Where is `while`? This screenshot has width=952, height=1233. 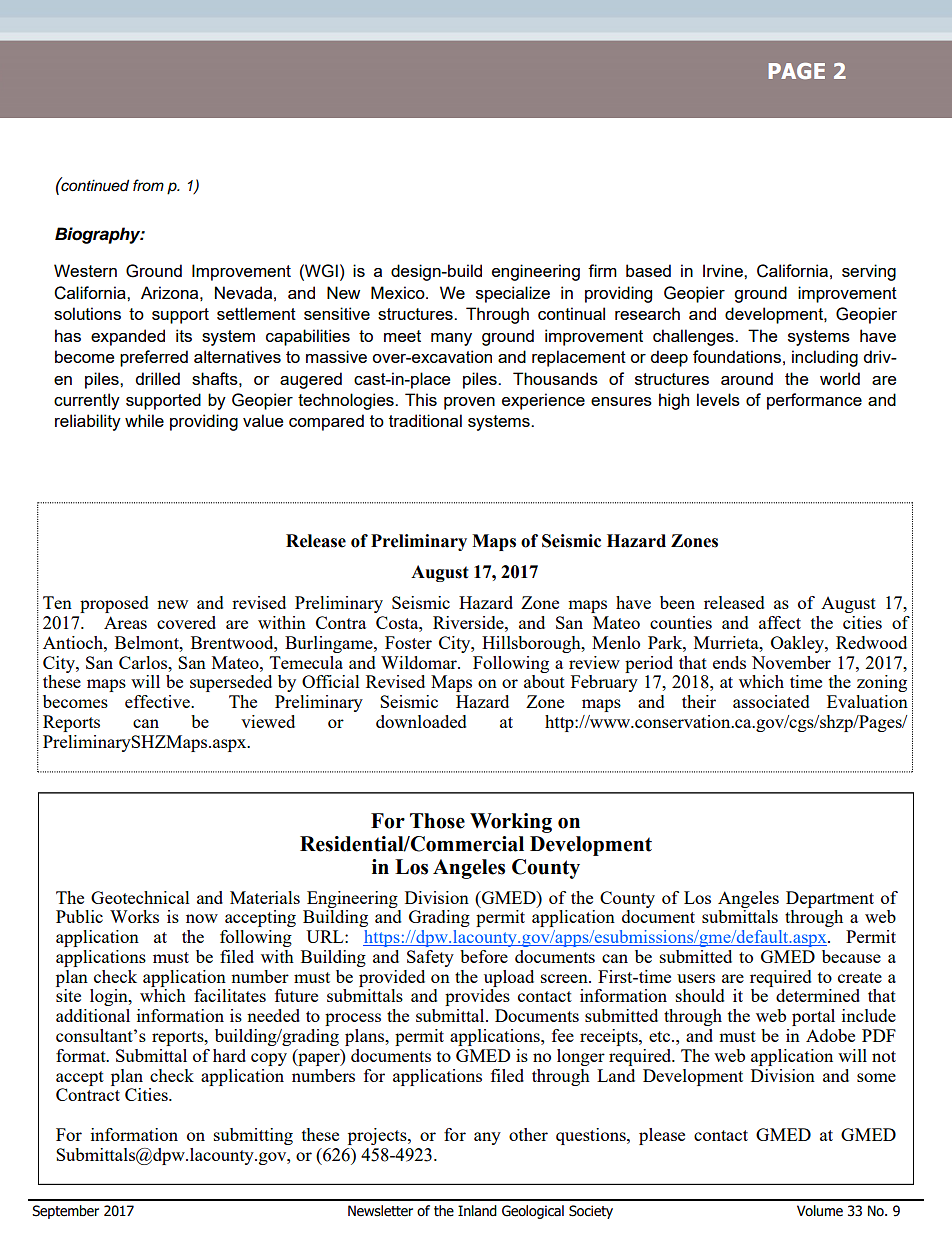
while is located at coordinates (144, 420).
